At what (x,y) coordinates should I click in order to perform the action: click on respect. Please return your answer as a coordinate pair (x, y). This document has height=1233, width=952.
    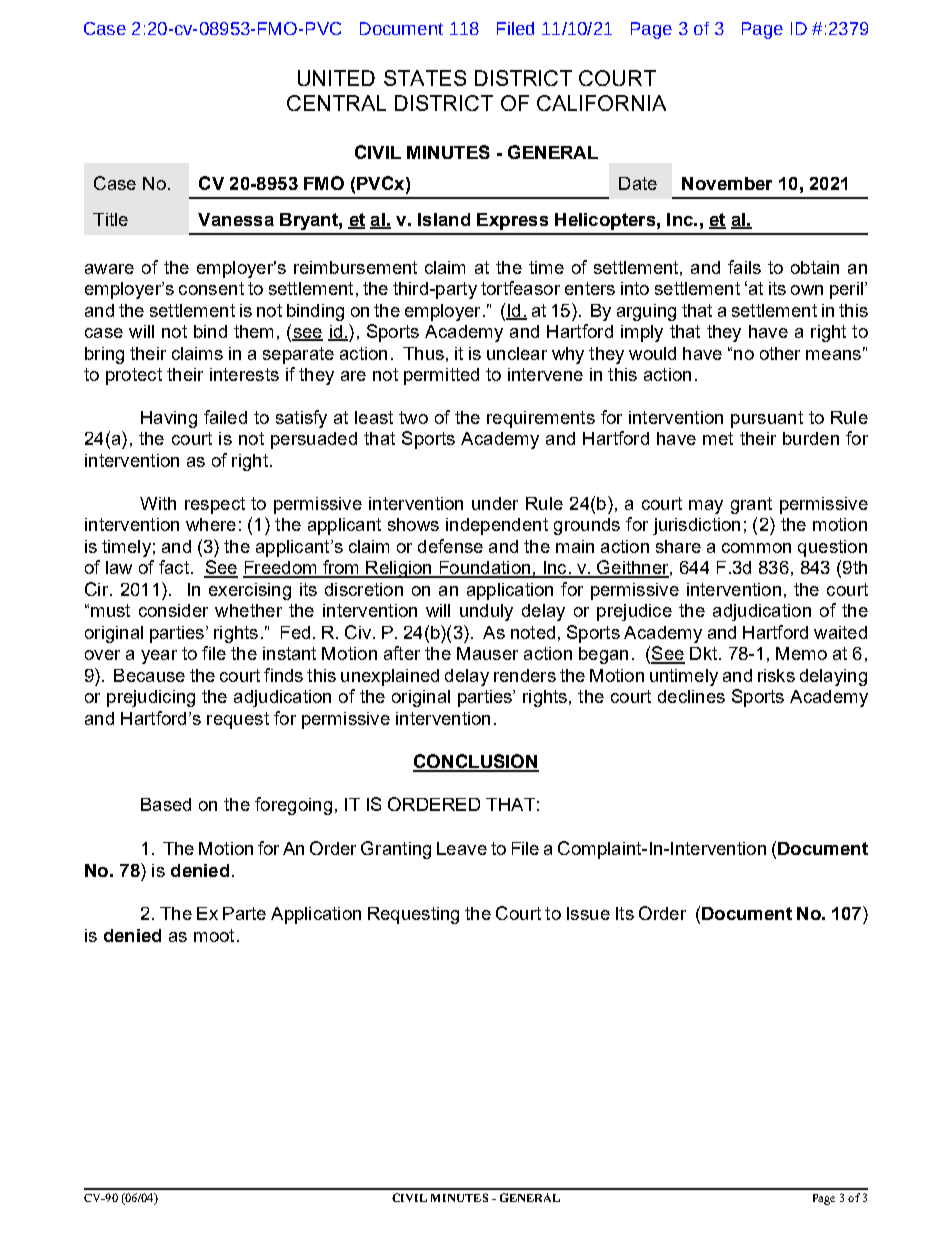
    Looking at the image, I should click on (215, 505).
